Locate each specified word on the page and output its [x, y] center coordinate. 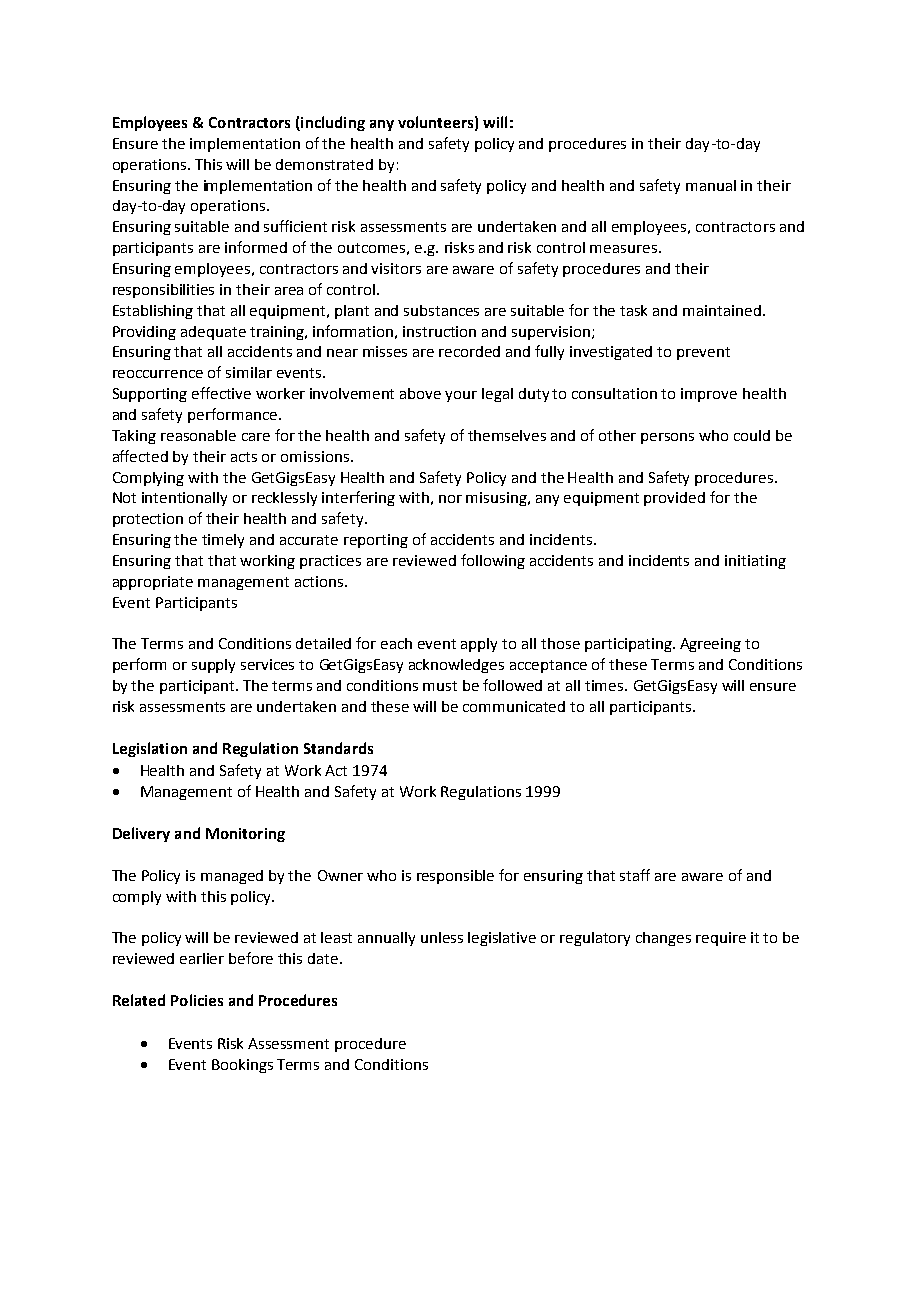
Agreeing [710, 645]
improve [709, 395]
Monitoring [245, 835]
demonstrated [324, 164]
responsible [455, 877]
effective [221, 393]
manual [711, 185]
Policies [197, 1000]
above [420, 393]
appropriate [153, 583]
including [332, 123]
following [493, 561]
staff [635, 875]
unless [442, 937]
